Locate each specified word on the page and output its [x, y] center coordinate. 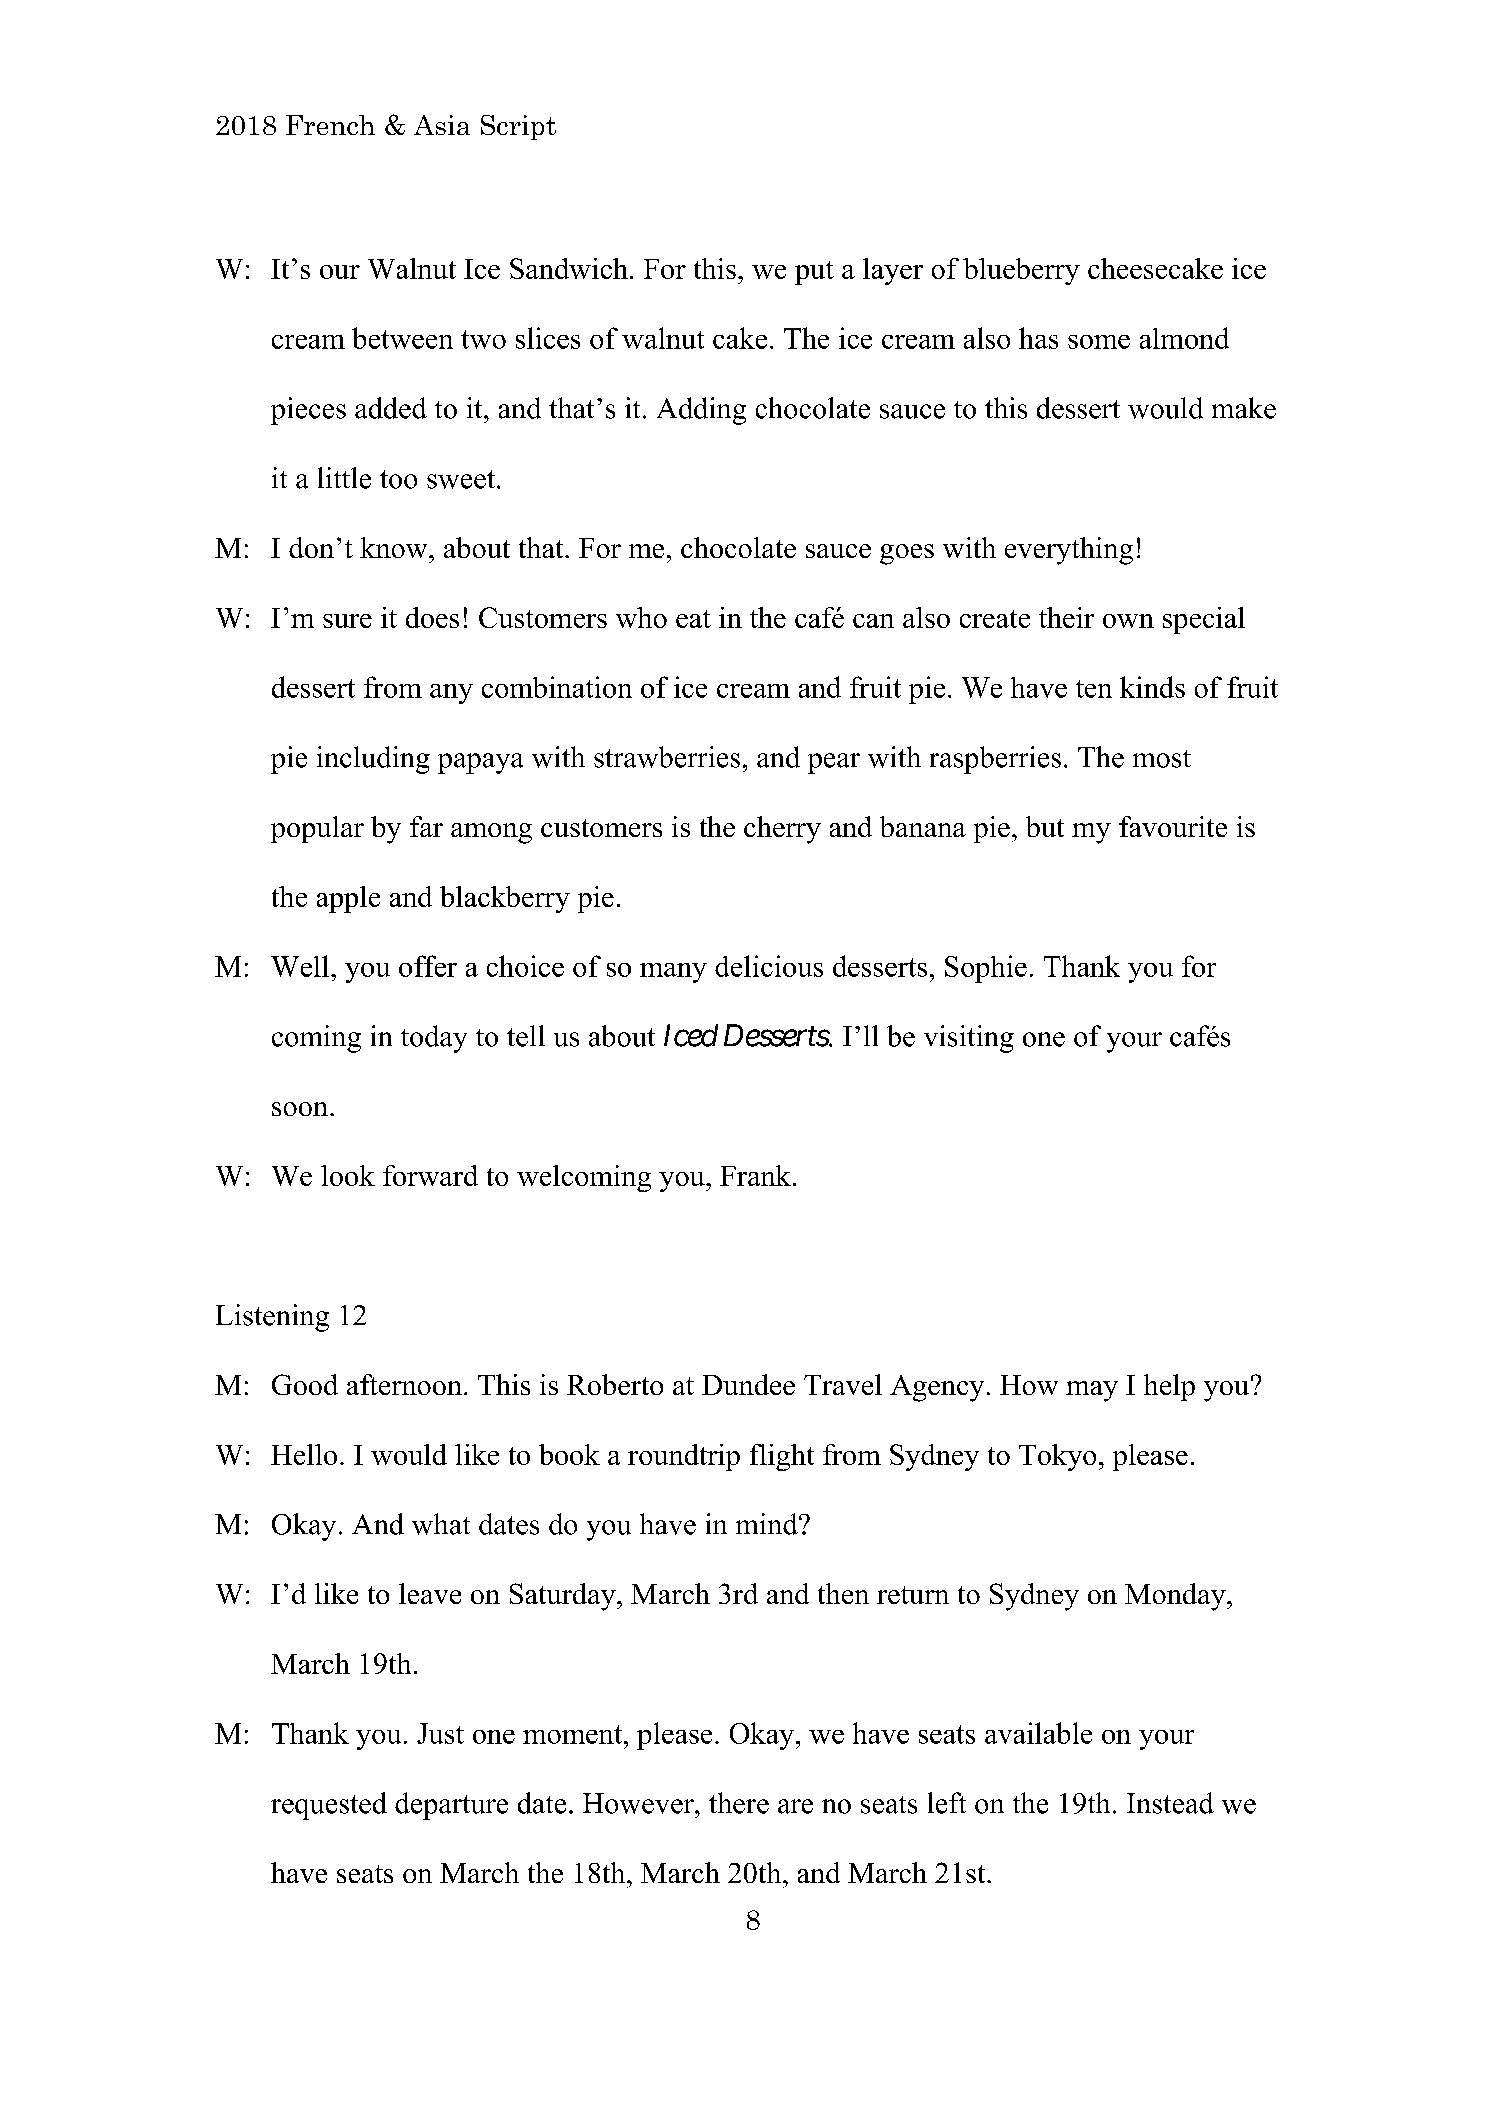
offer [428, 966]
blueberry [1021, 271]
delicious [769, 966]
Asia [442, 125]
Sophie [986, 969]
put [814, 273]
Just [440, 1733]
